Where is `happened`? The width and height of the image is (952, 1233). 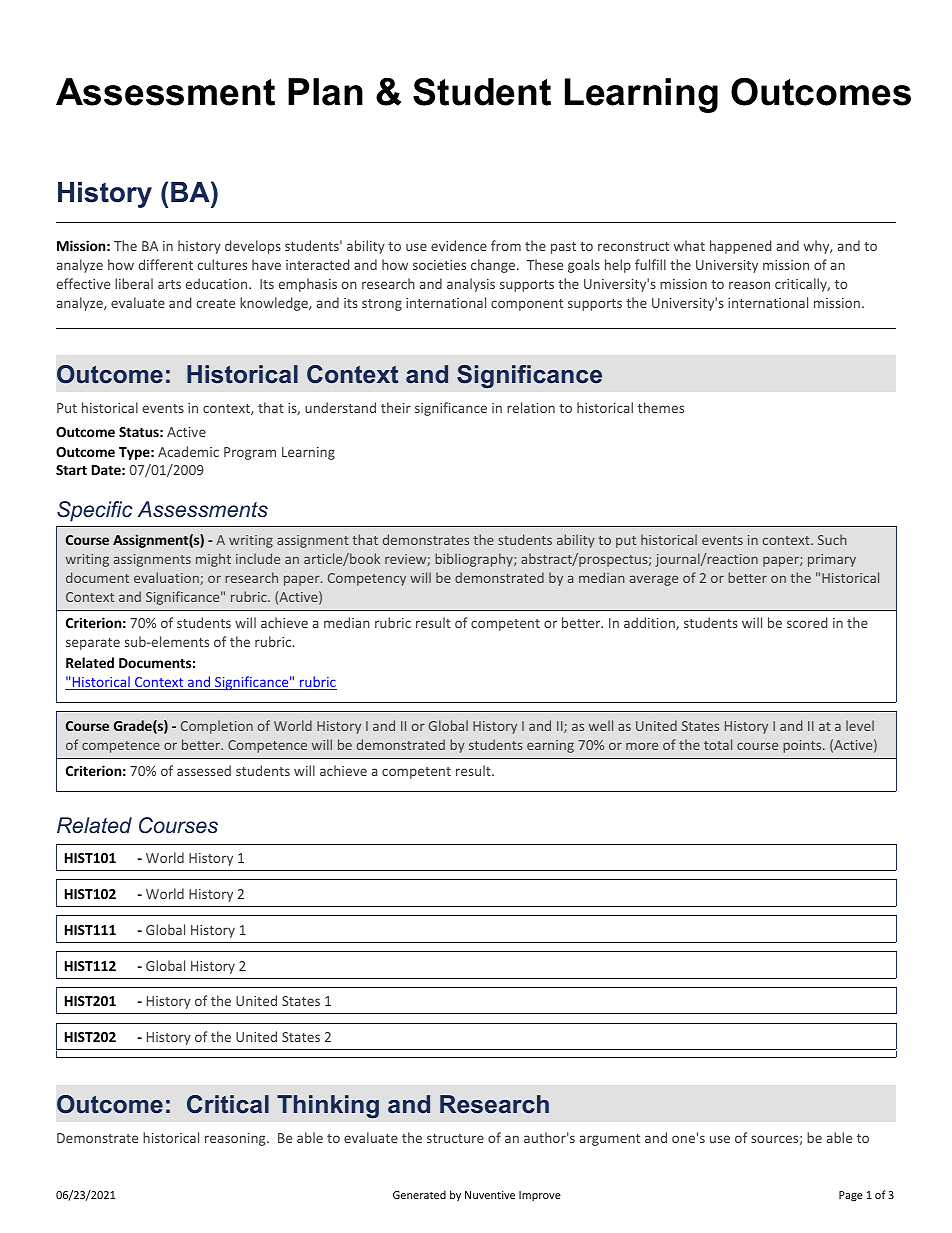
happened is located at coordinates (741, 247).
